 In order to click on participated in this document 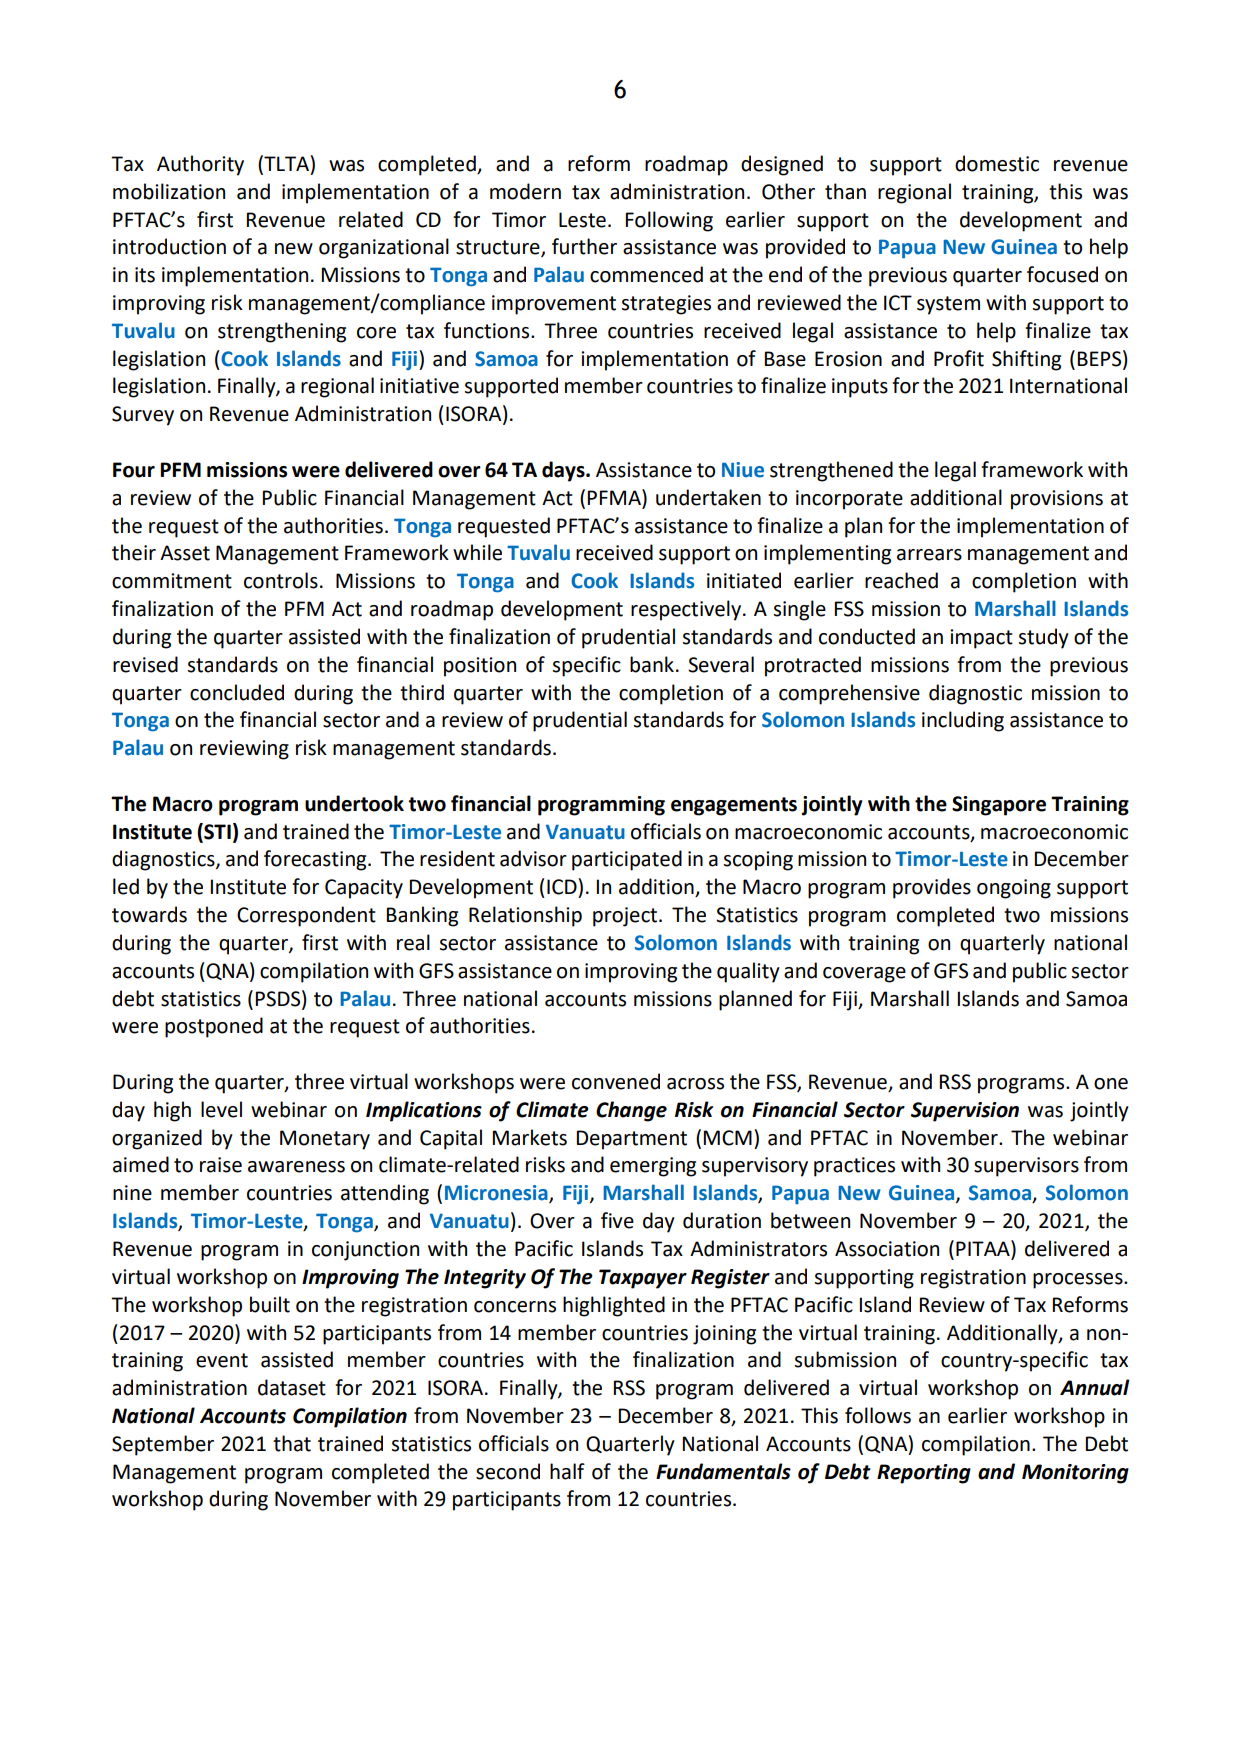, I will do `click(627, 860)`.
